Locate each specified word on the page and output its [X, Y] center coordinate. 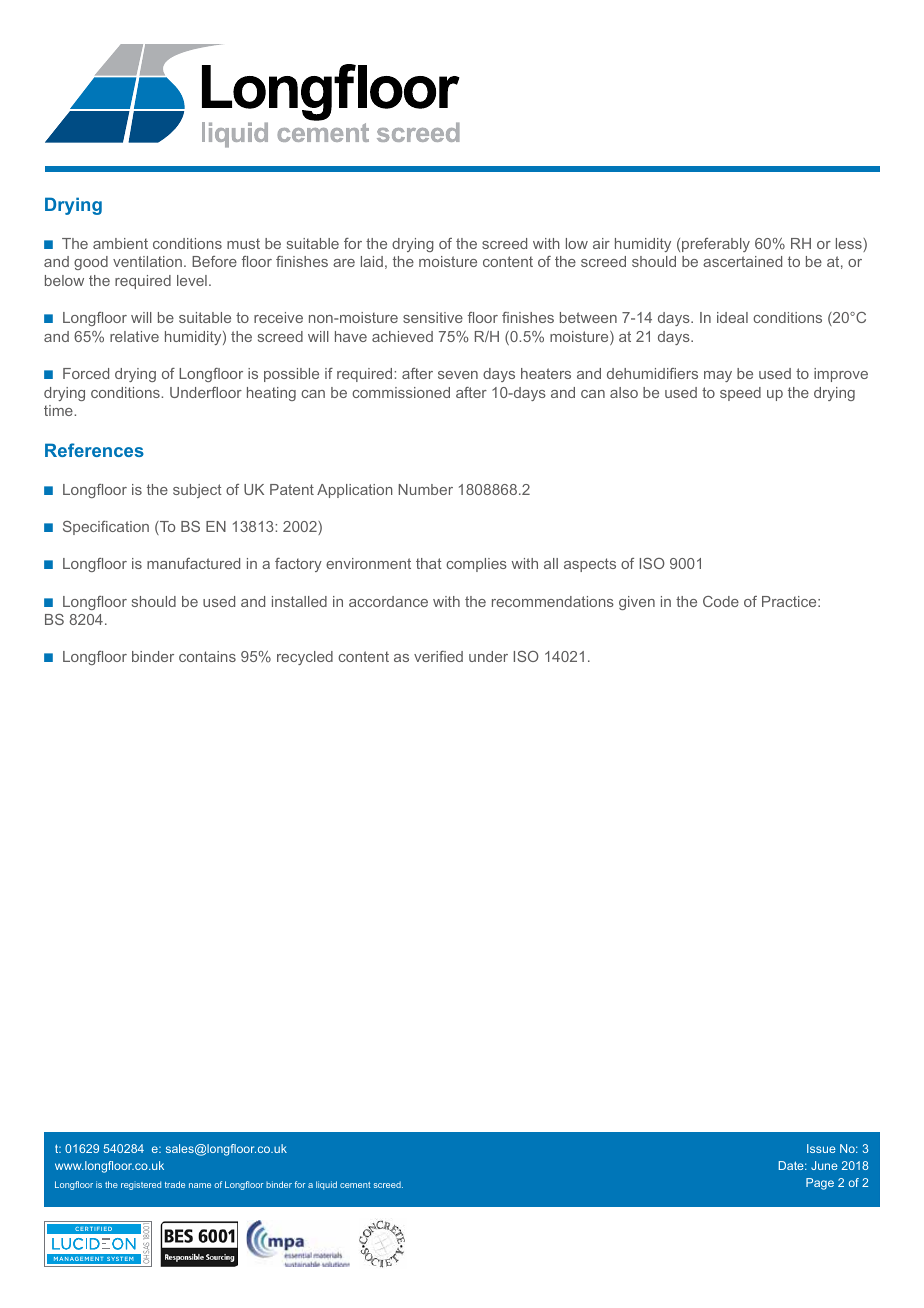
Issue [821, 1148]
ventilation [147, 261]
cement [355, 1185]
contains [207, 656]
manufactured [193, 563]
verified [438, 656]
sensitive [433, 317]
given [637, 603]
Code [721, 601]
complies [476, 565]
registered [141, 1185]
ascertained [742, 261]
